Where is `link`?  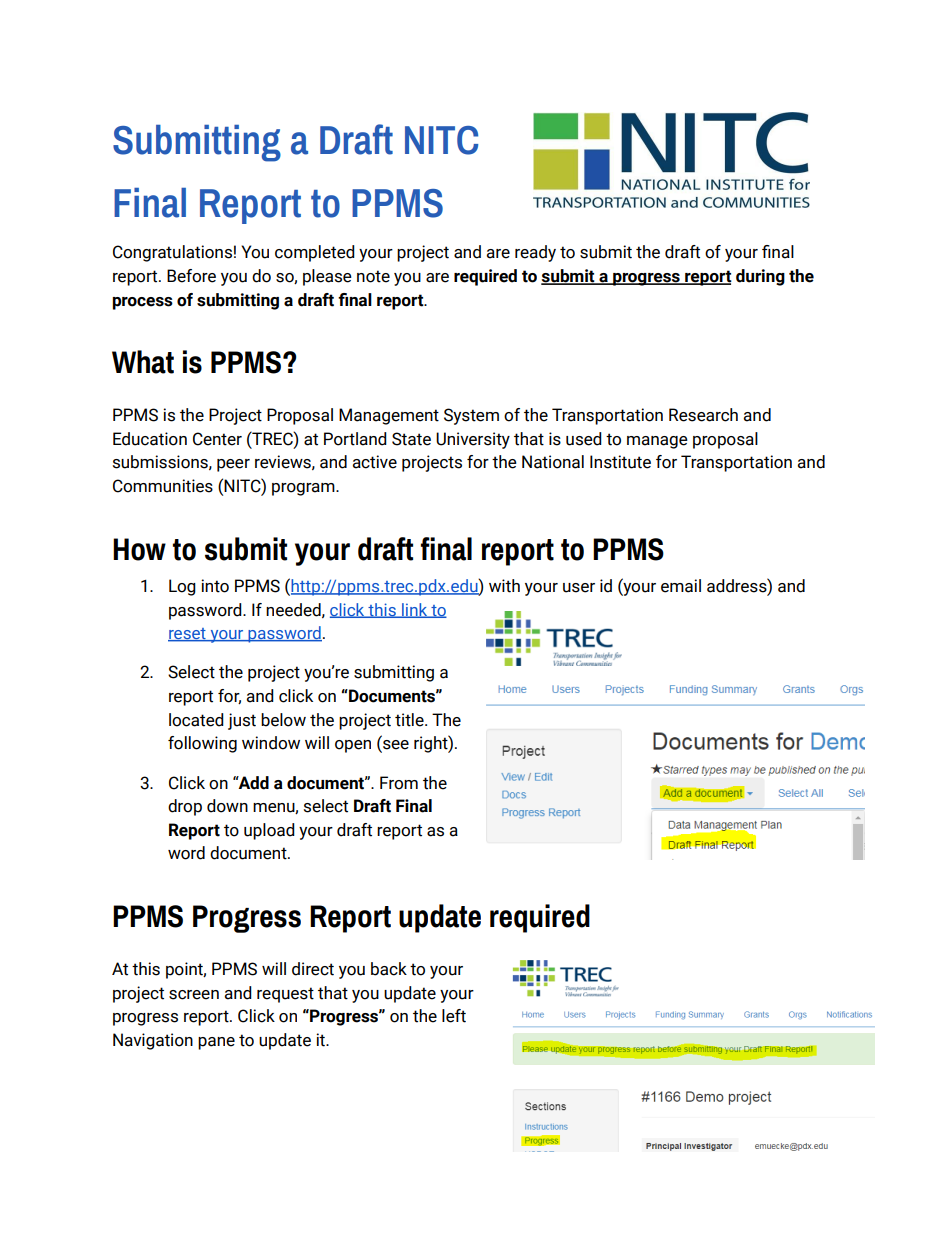
link is located at coordinates (415, 610).
